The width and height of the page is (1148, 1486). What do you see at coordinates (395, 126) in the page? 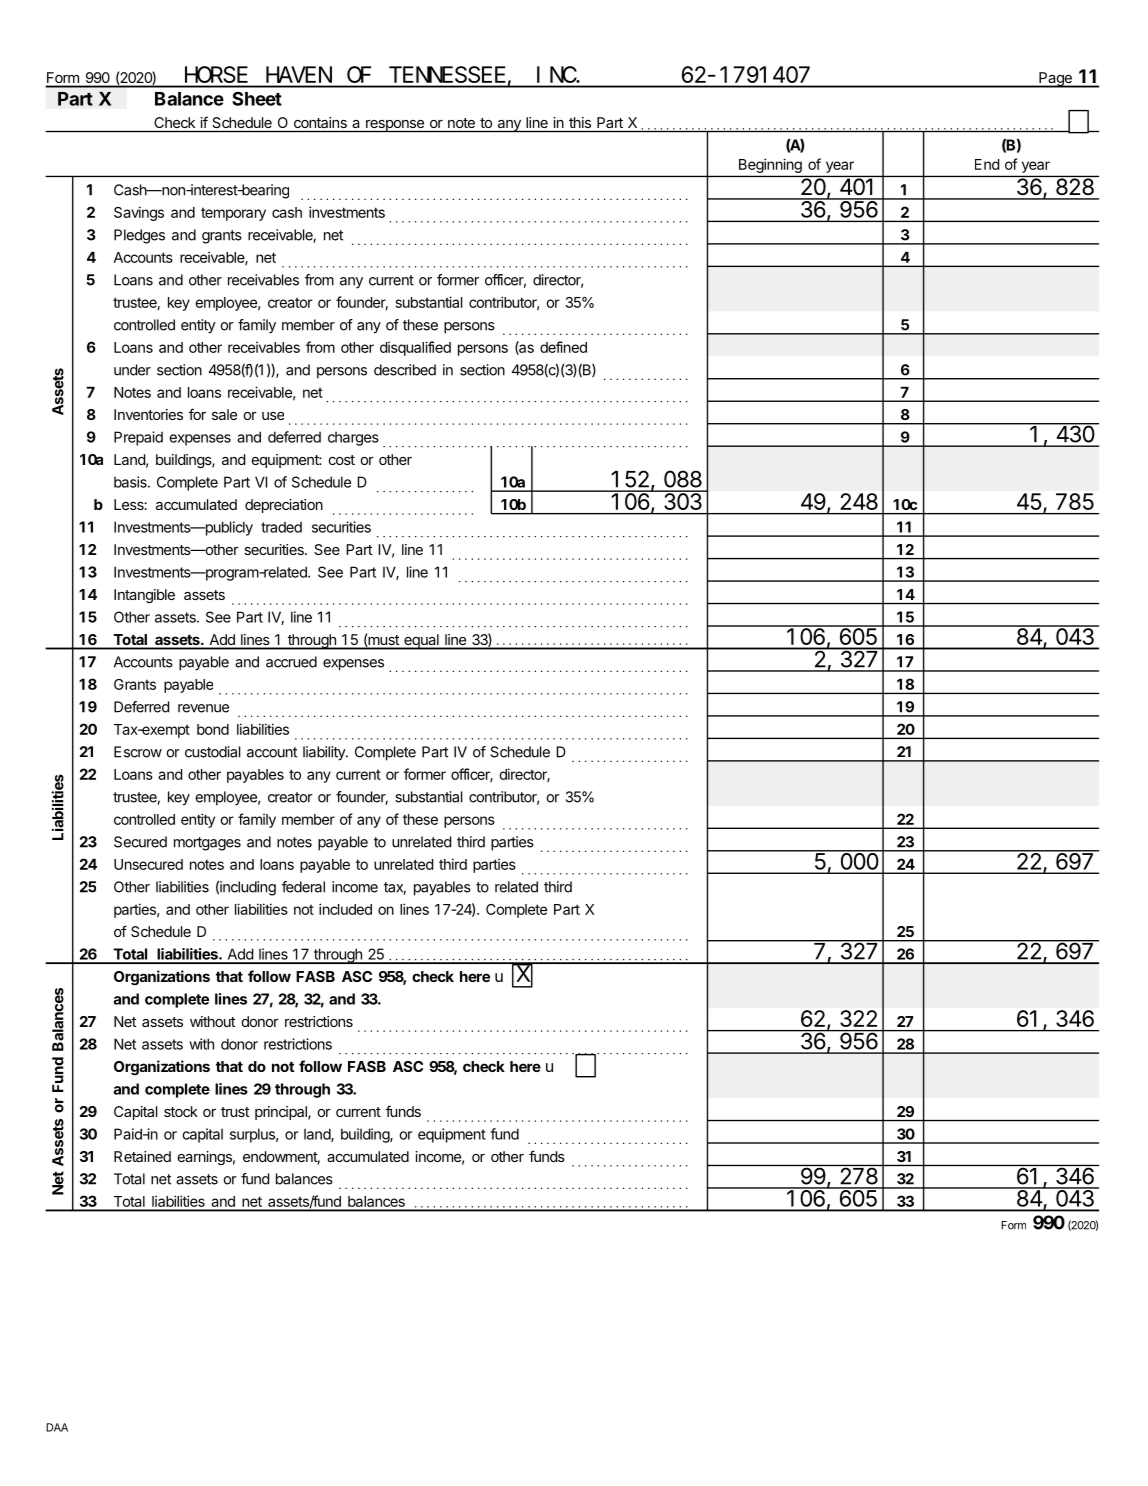
I see `response` at bounding box center [395, 126].
